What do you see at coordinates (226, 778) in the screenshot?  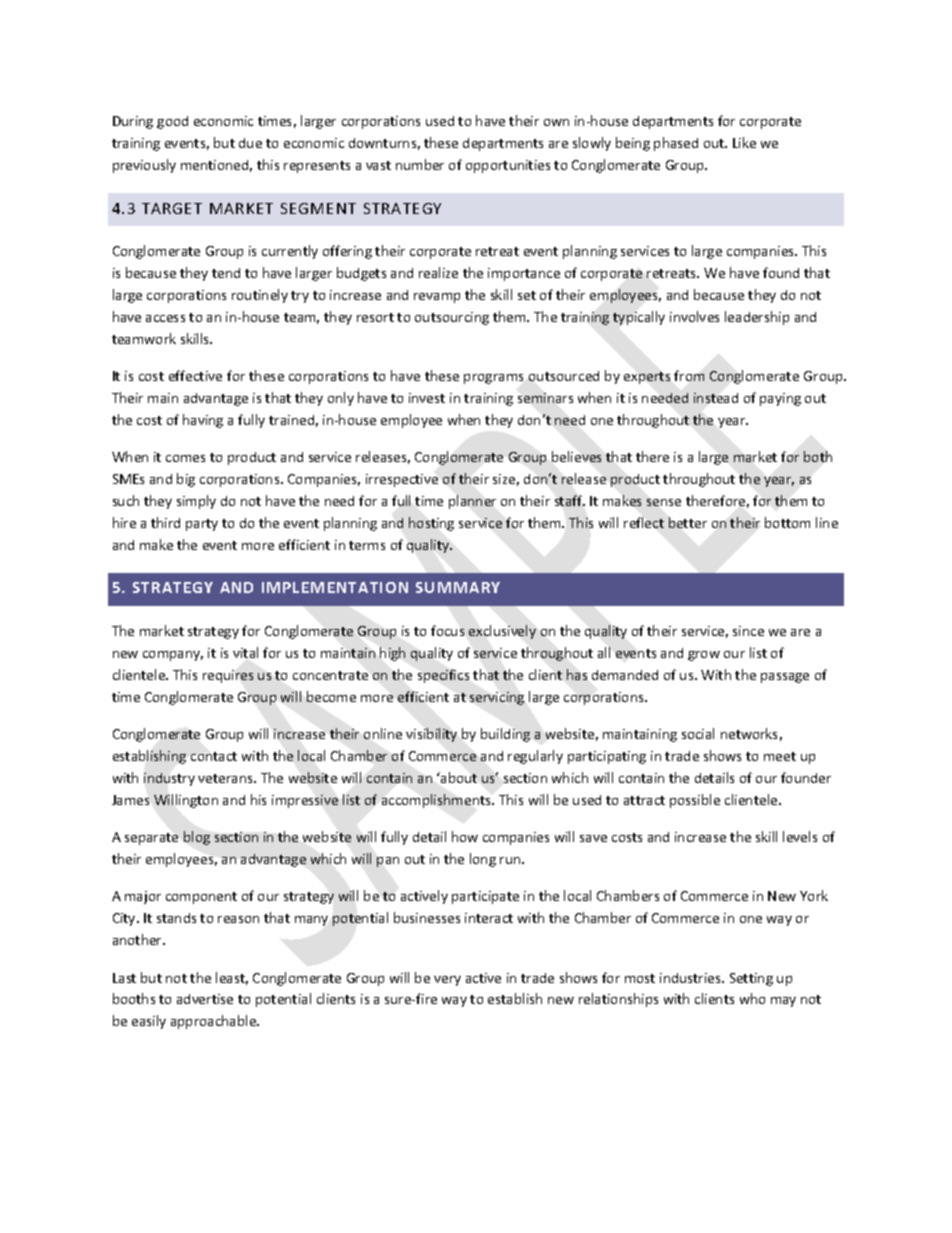 I see `veterans` at bounding box center [226, 778].
